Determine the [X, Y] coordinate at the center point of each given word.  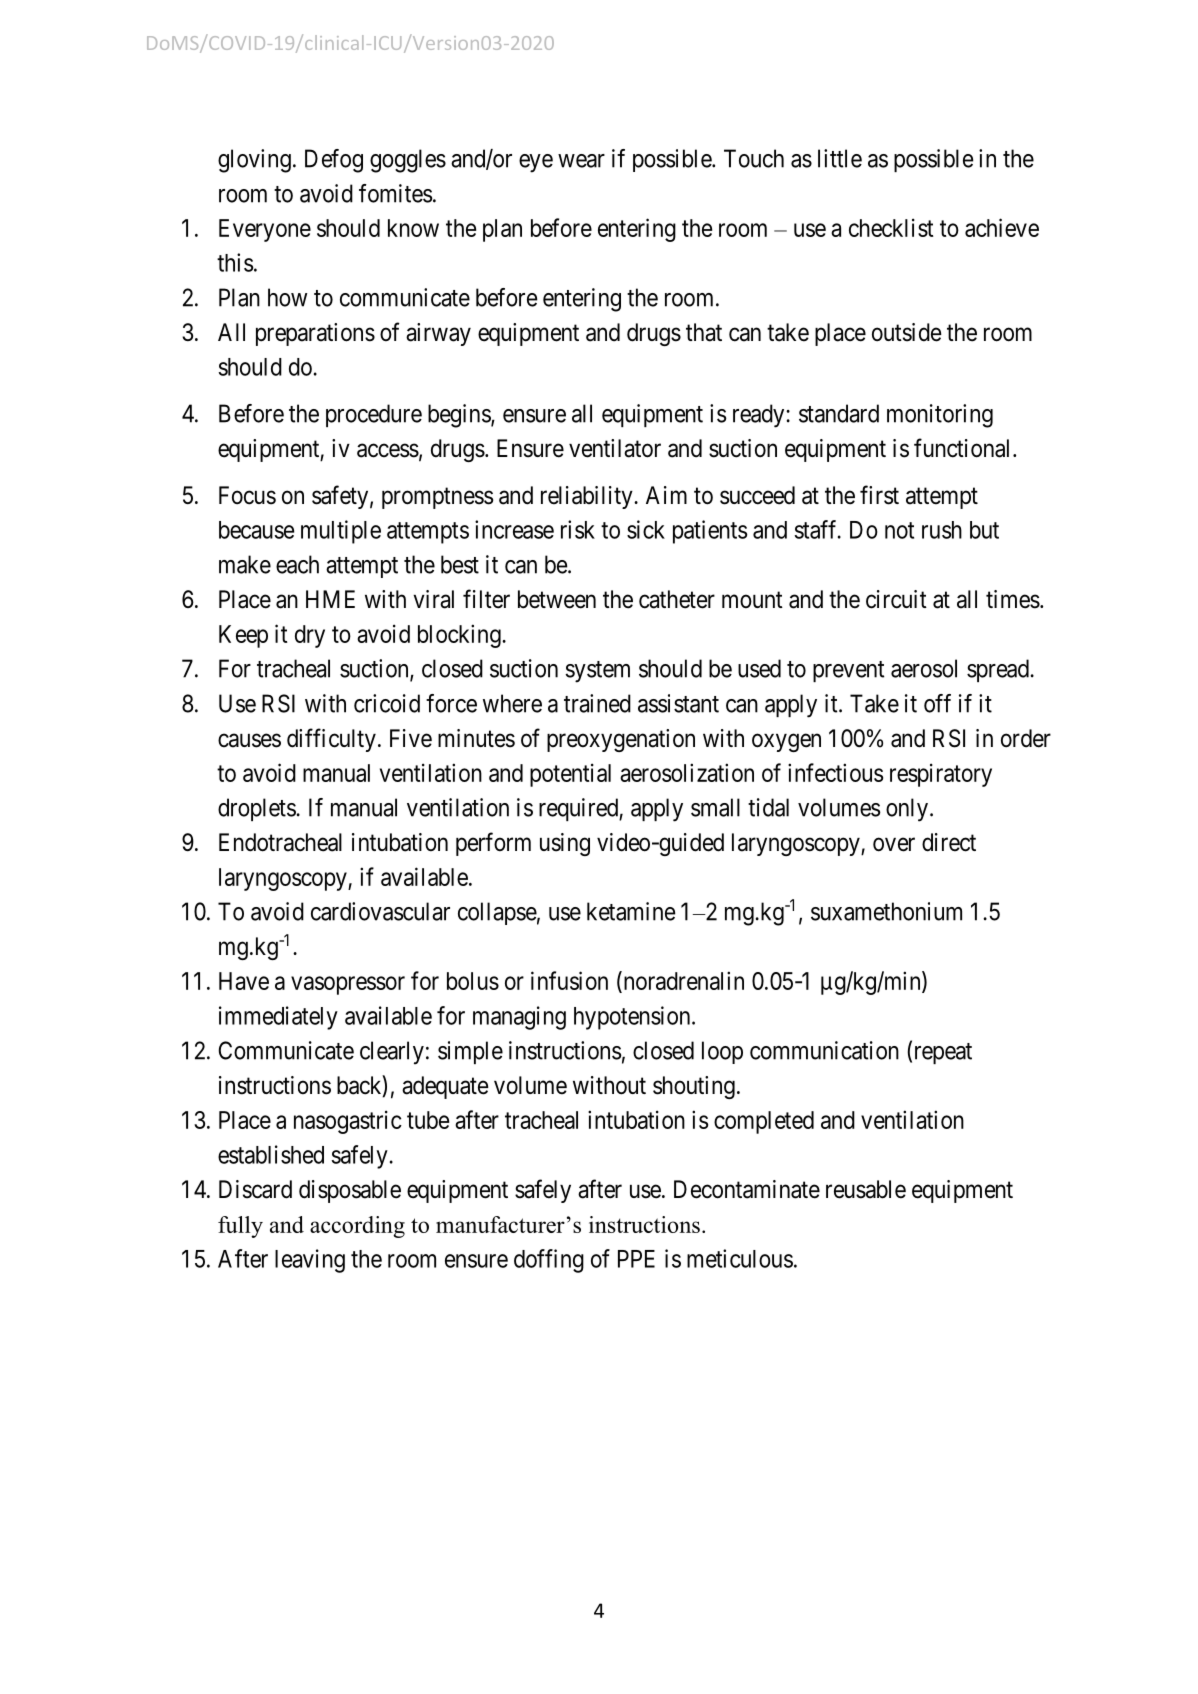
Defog [334, 161]
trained [597, 703]
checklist [891, 227]
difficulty [331, 740]
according [357, 1227]
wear [581, 161]
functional [964, 448]
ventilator [615, 448]
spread [999, 670]
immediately [278, 1018]
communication [824, 1050]
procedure [374, 415]
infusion [569, 980]
